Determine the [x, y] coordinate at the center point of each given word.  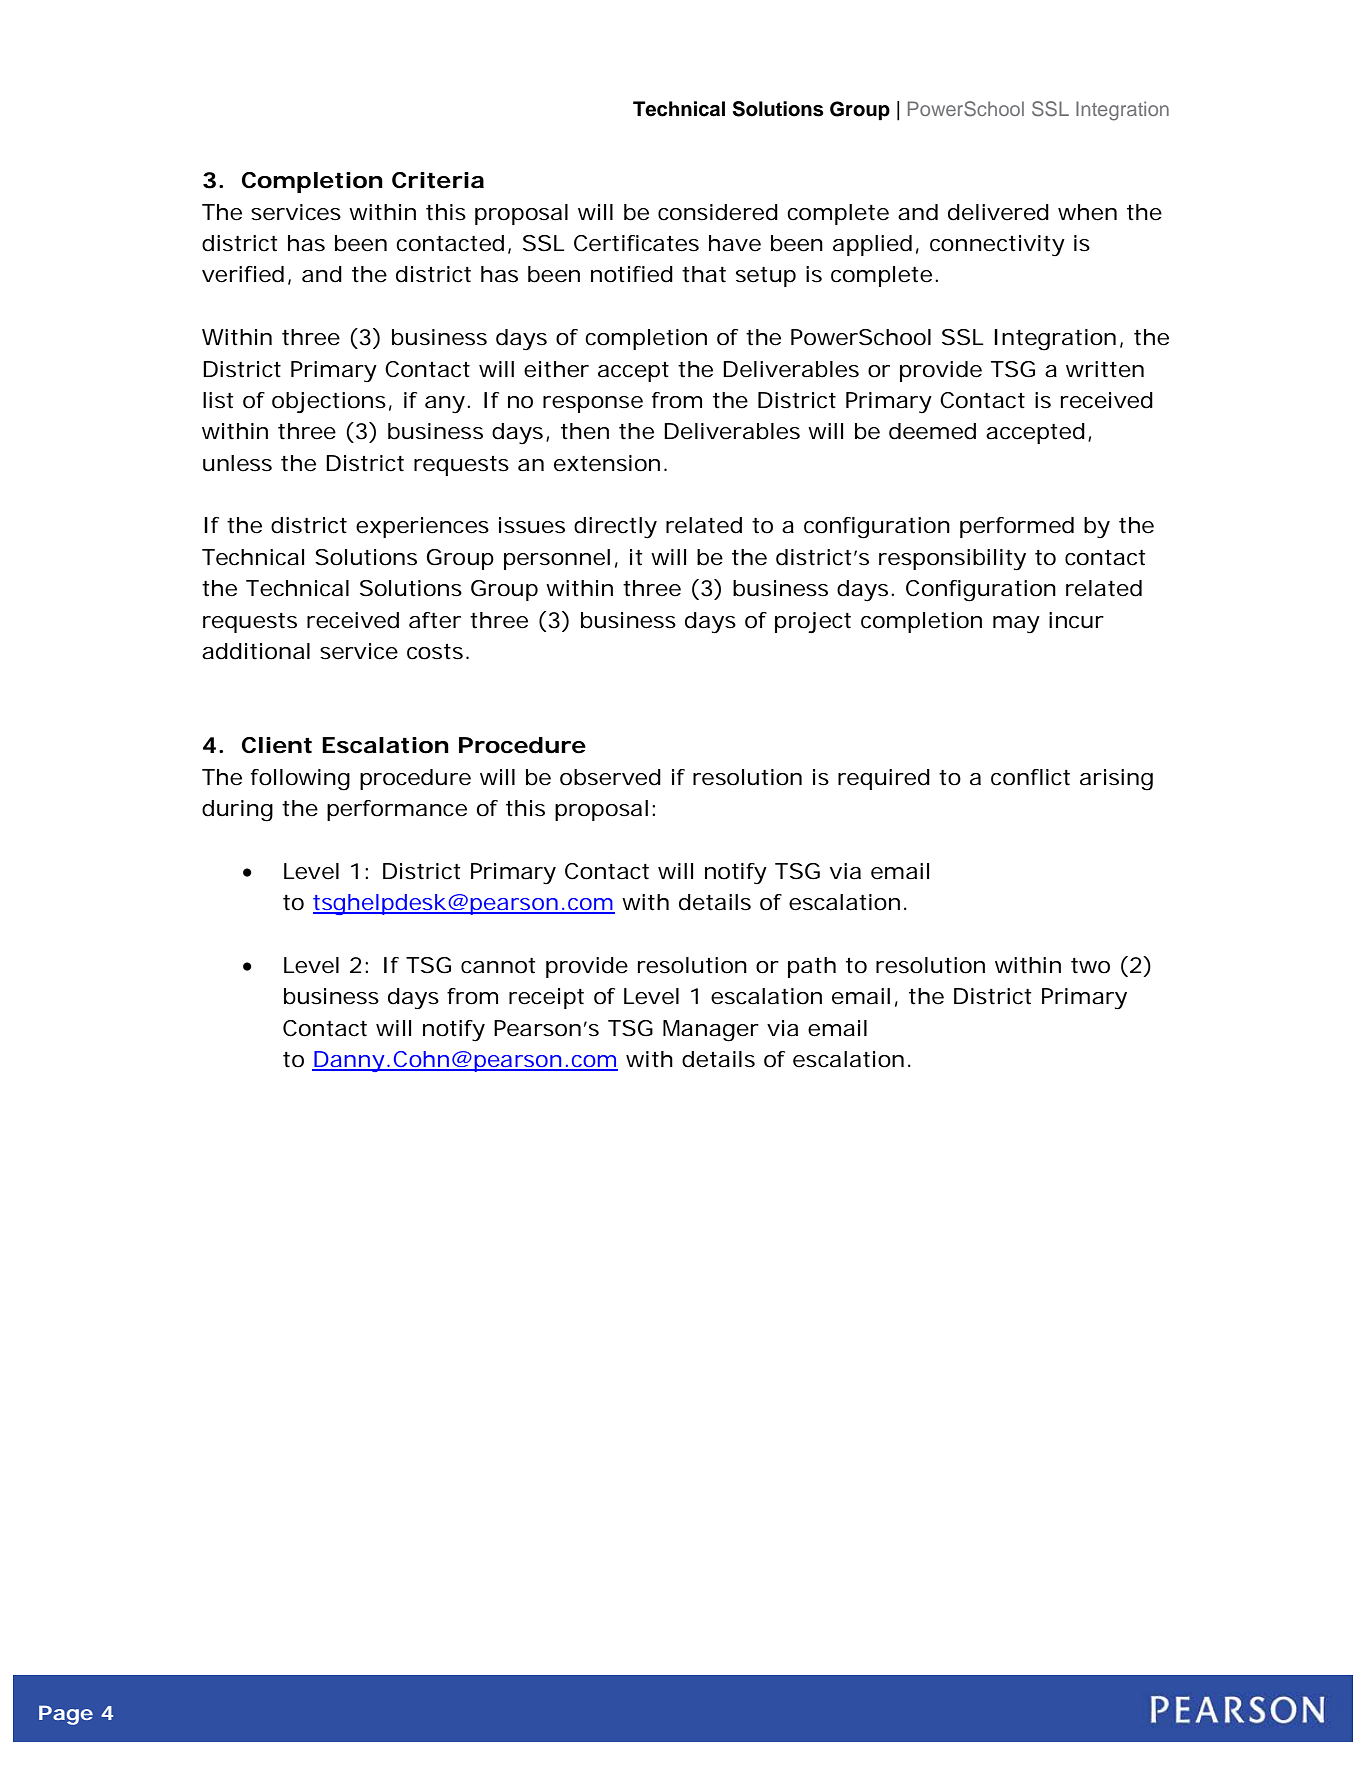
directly [615, 528]
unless [237, 463]
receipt [546, 998]
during [237, 811]
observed [610, 777]
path [812, 967]
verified [243, 274]
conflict [1030, 777]
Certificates [636, 243]
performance [397, 810]
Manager [711, 1031]
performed [1017, 527]
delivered [998, 212]
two [1090, 966]
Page [66, 1715]
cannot [498, 966]
